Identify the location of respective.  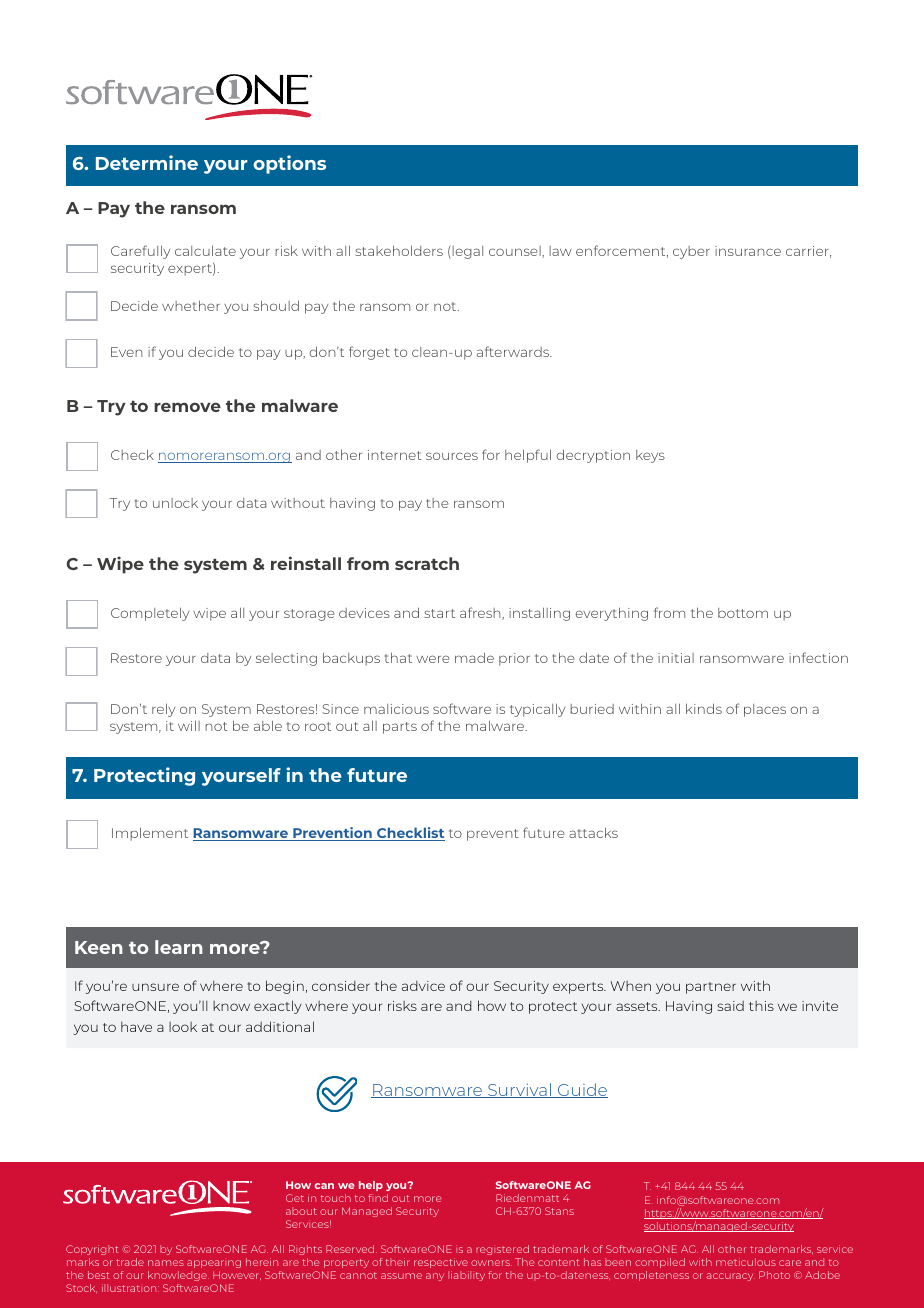
(441, 1263).
